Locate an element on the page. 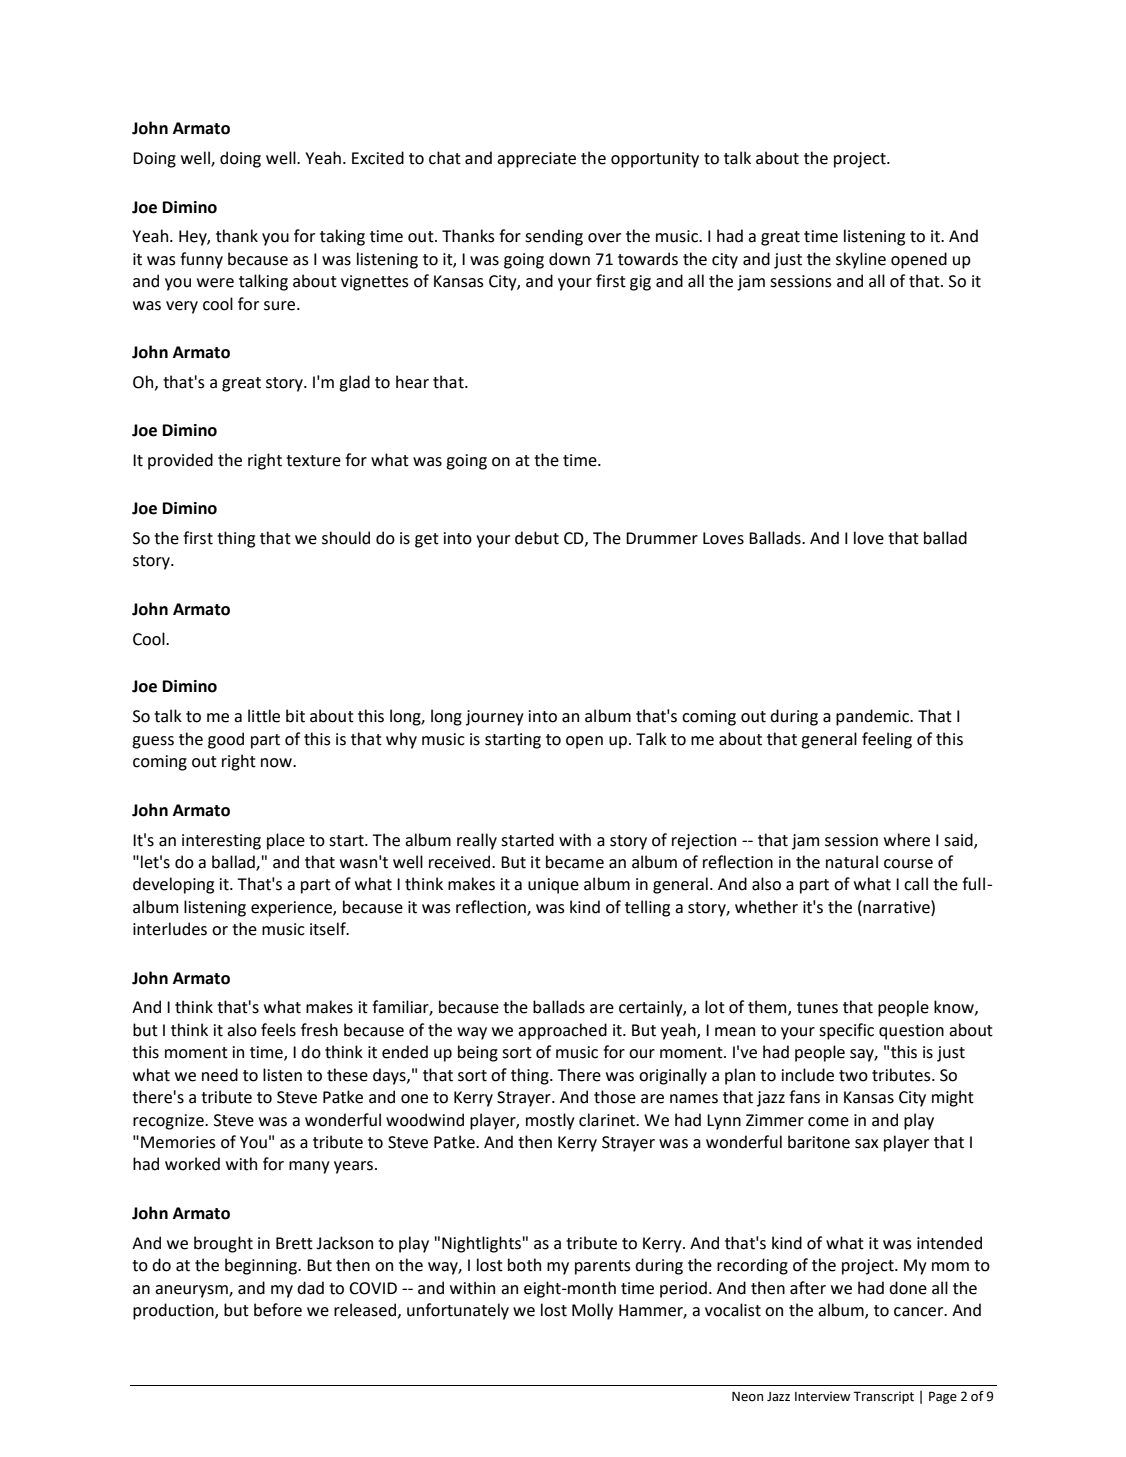 This image has width=1126, height=1457. Transcript is located at coordinates (883, 1397).
